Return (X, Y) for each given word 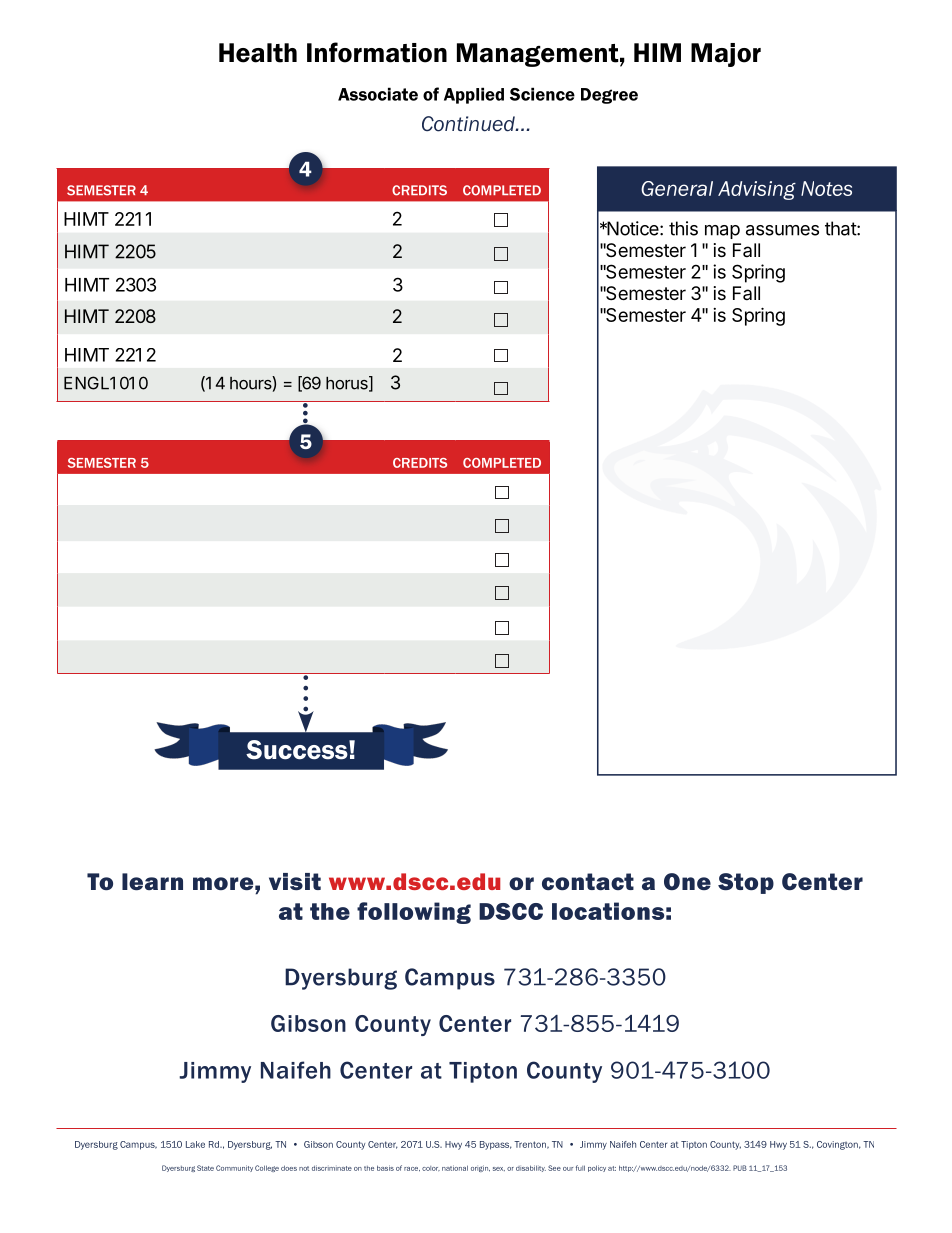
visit (295, 881)
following (414, 913)
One (687, 881)
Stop (746, 883)
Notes (826, 188)
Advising (757, 190)
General (677, 188)
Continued (469, 124)
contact (588, 881)
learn (152, 881)
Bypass (496, 1145)
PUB (740, 1168)
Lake (195, 1144)
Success (298, 750)
